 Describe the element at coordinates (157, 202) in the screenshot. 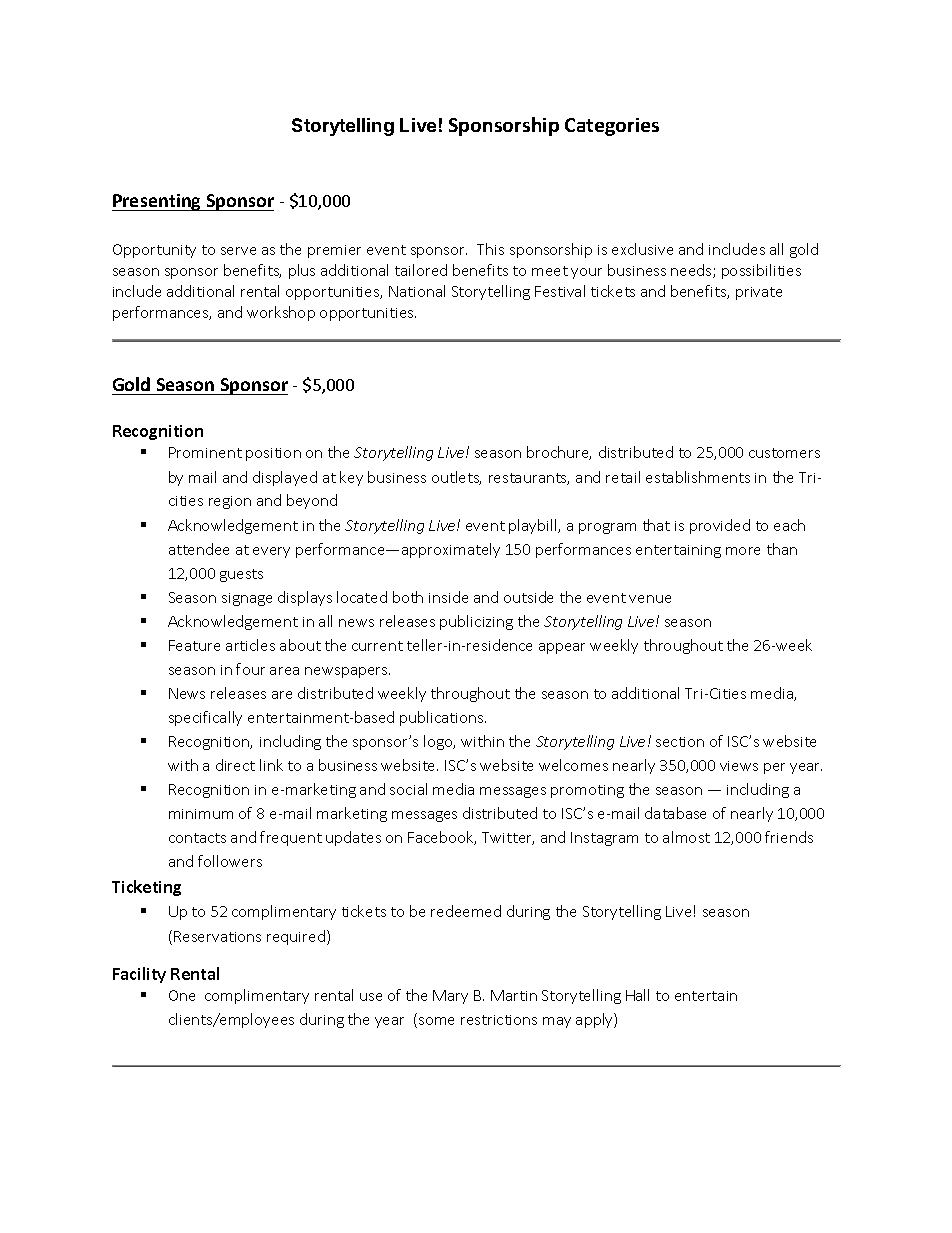

I see `Presenting` at that location.
